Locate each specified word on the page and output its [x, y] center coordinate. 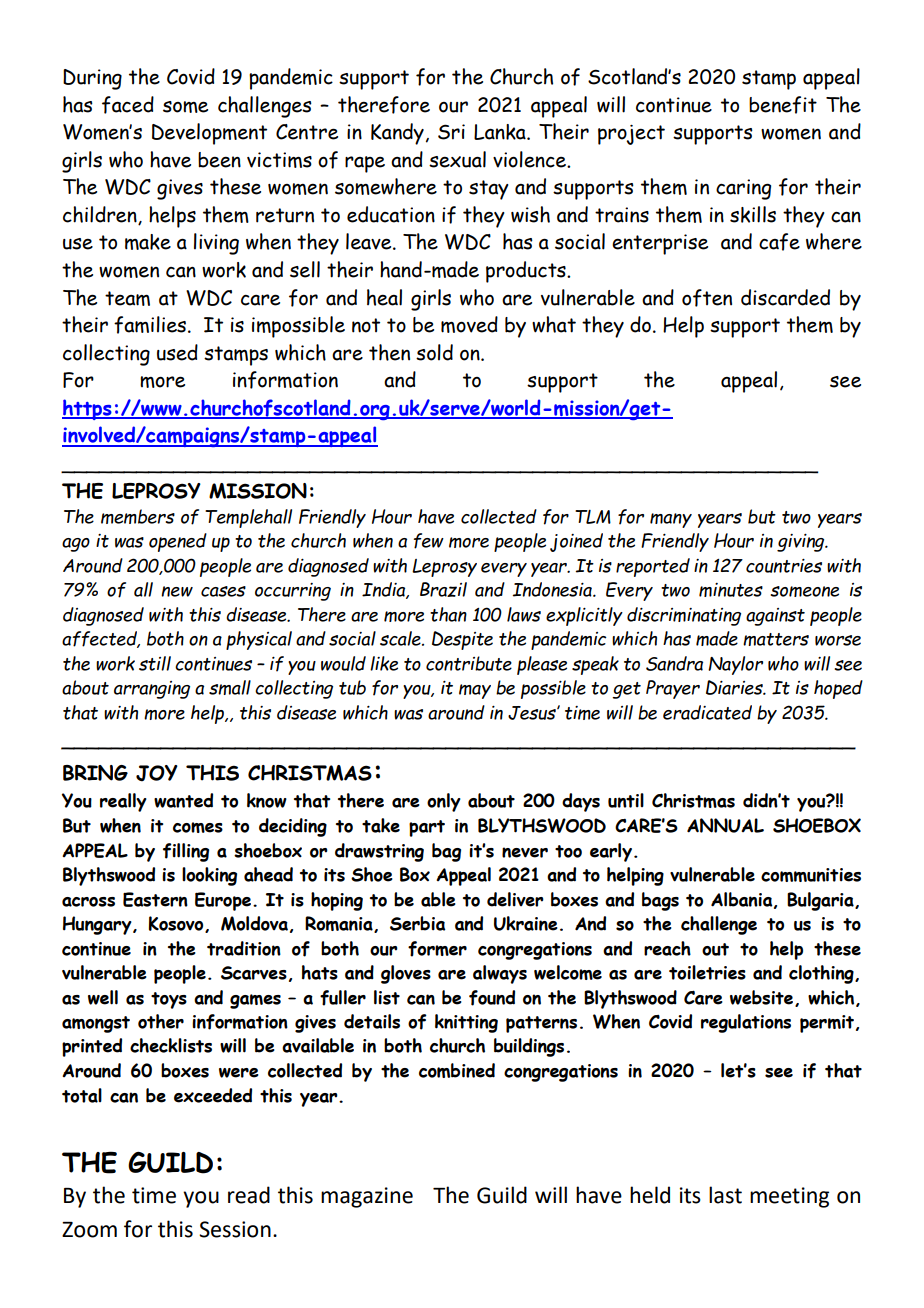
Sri [451, 132]
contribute [469, 663]
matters [776, 639]
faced [128, 105]
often [707, 298]
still [155, 663]
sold [434, 352]
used [177, 352]
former [437, 949]
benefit [783, 105]
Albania [743, 900]
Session [235, 1229]
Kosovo [177, 924]
